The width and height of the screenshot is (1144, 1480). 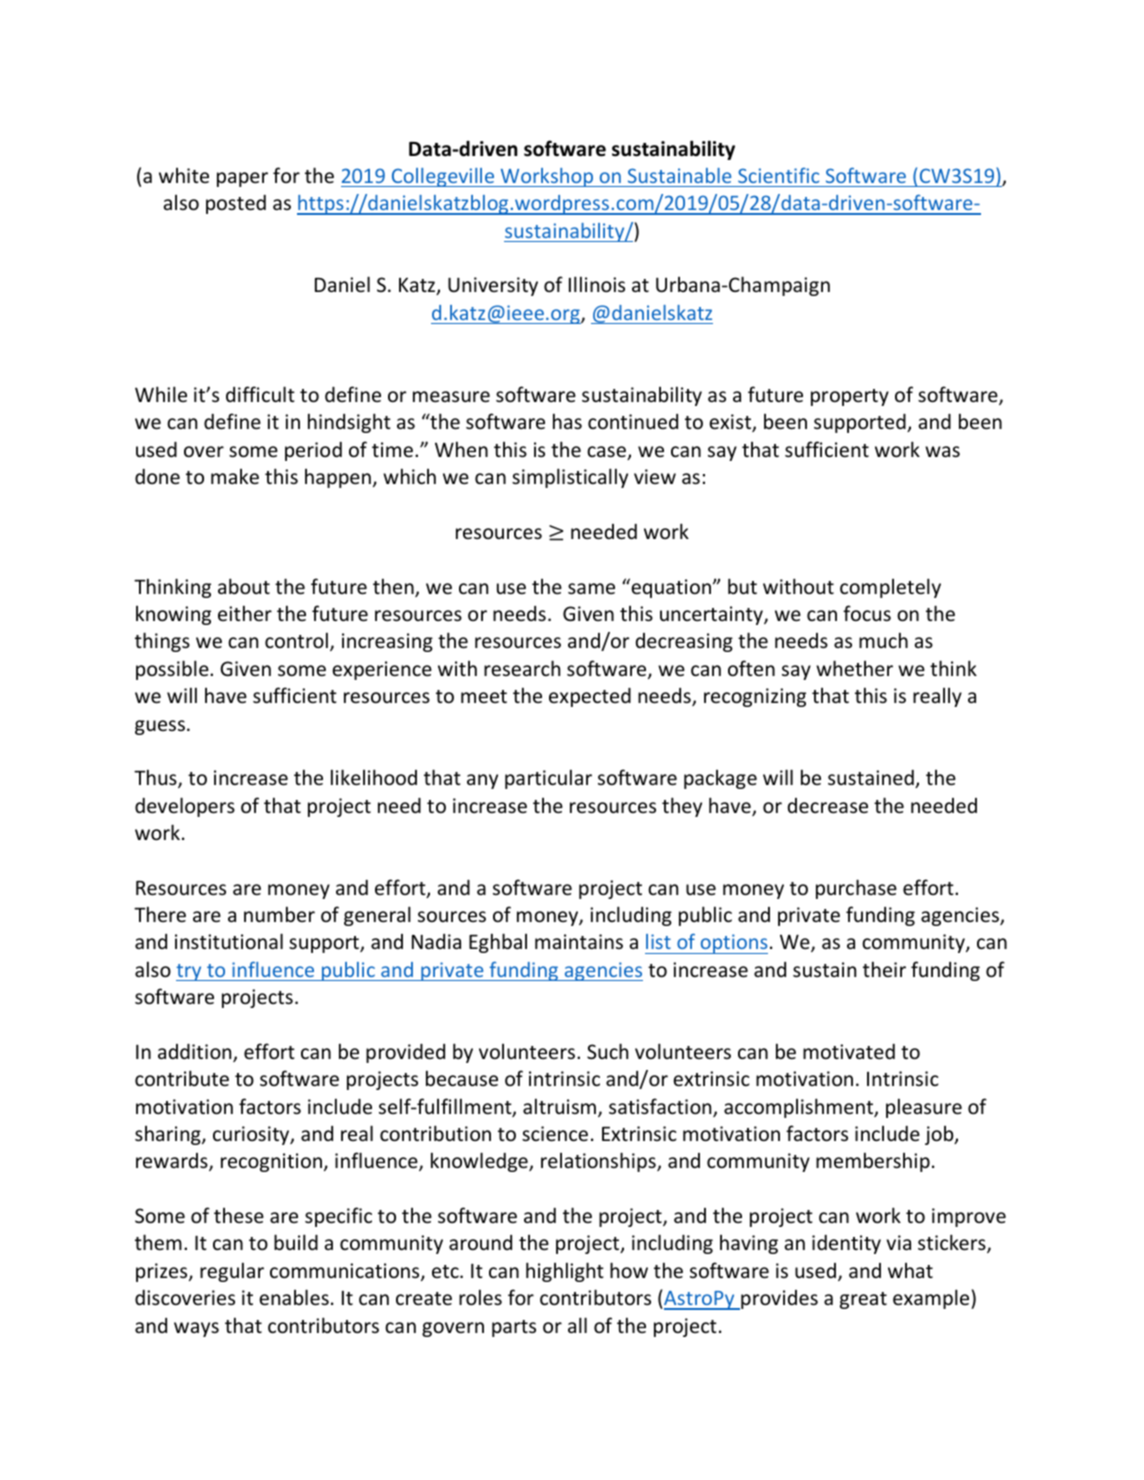 I want to click on continued, so click(x=633, y=421).
